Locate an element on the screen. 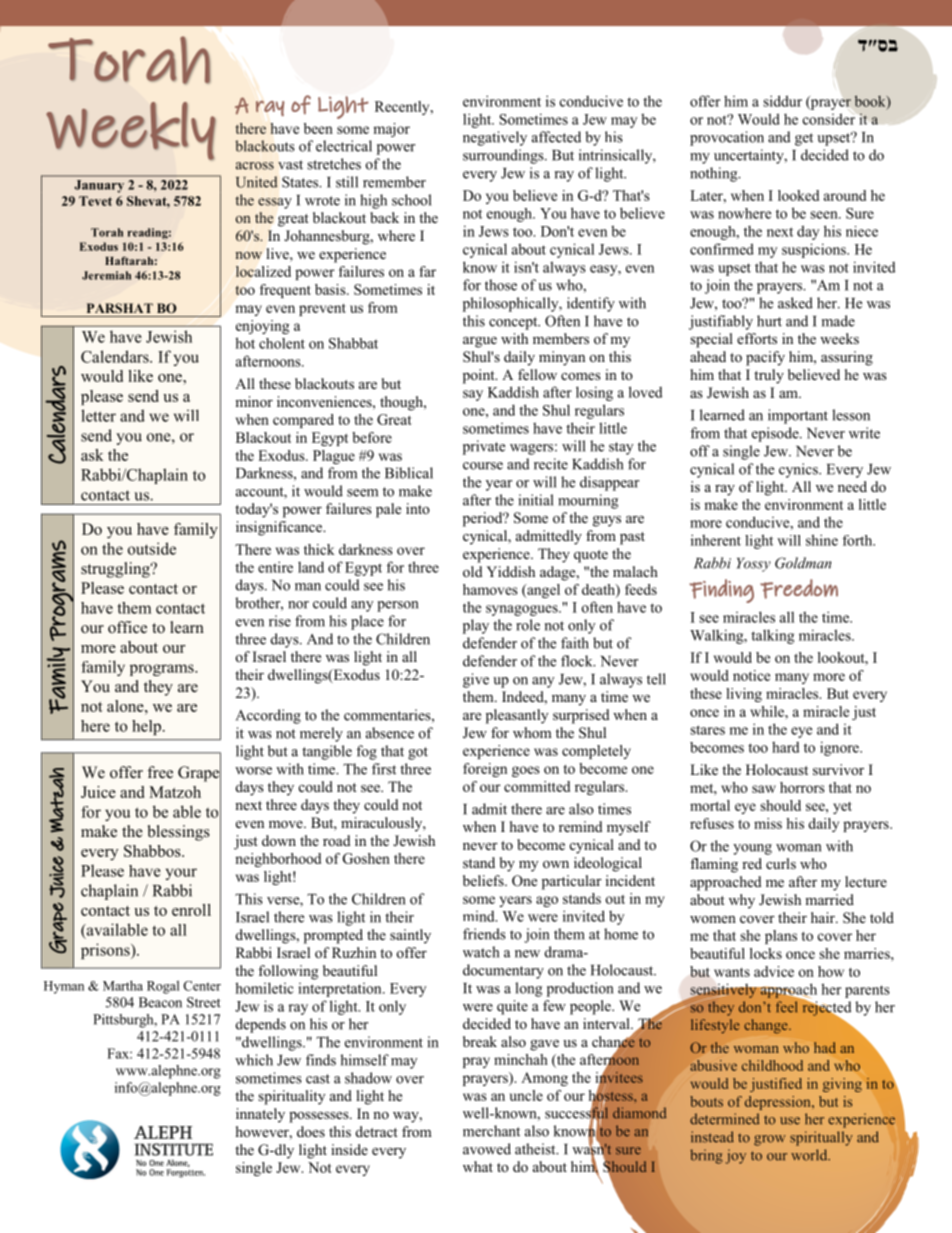  play is located at coordinates (476, 626).
